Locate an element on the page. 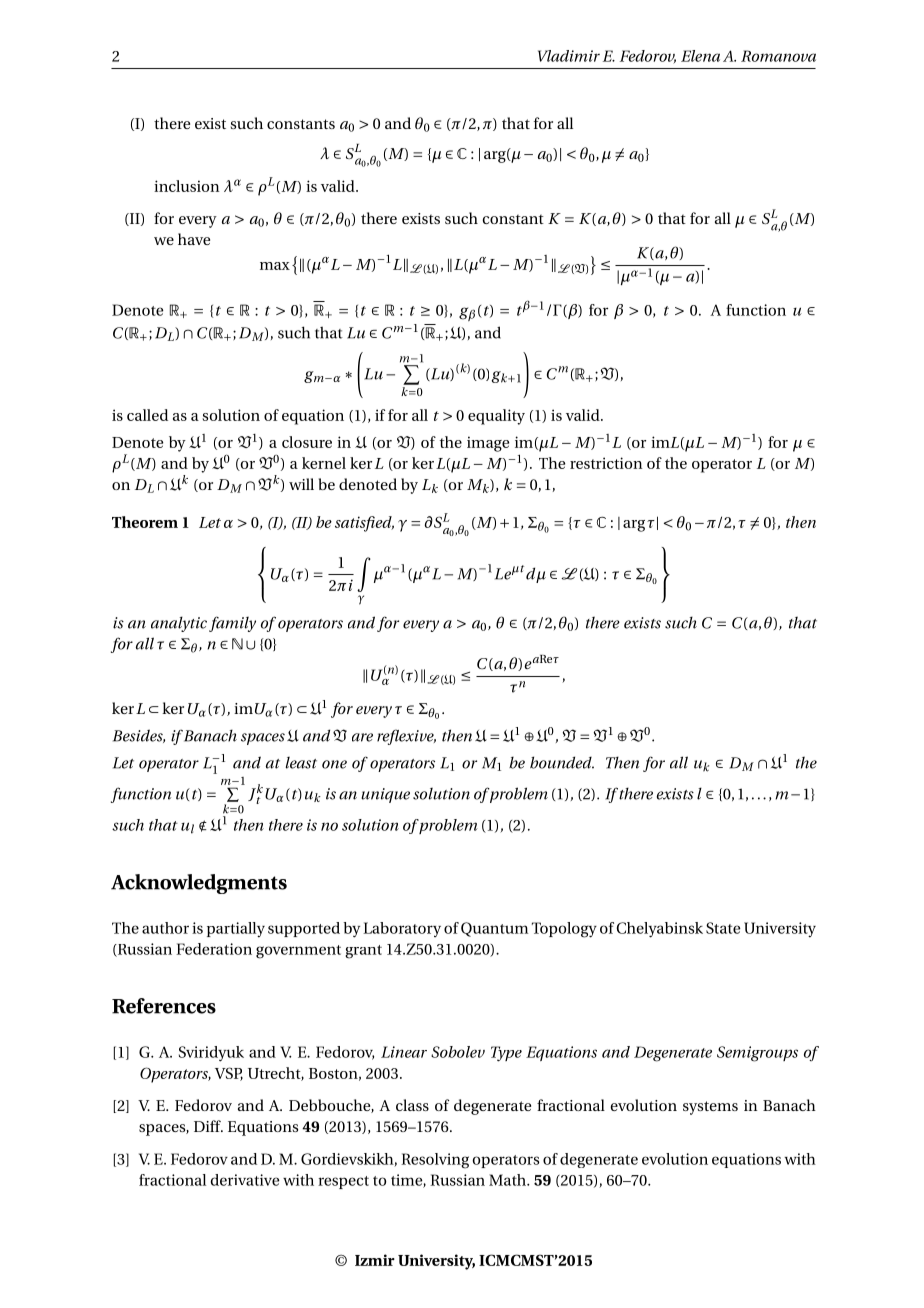 The height and width of the page is (1308, 924). State is located at coordinates (723, 928).
